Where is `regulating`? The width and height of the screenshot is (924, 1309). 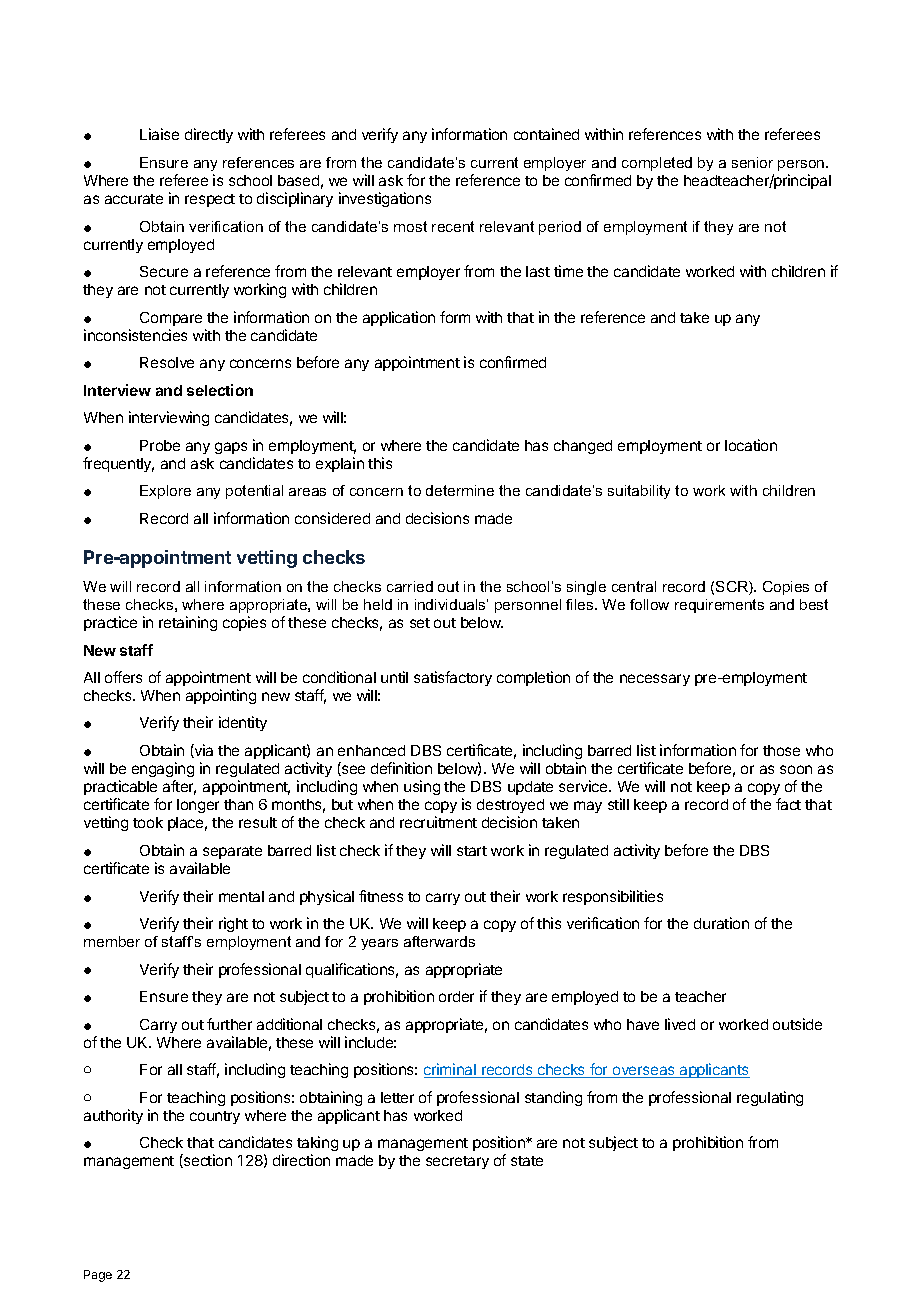 regulating is located at coordinates (770, 1098).
